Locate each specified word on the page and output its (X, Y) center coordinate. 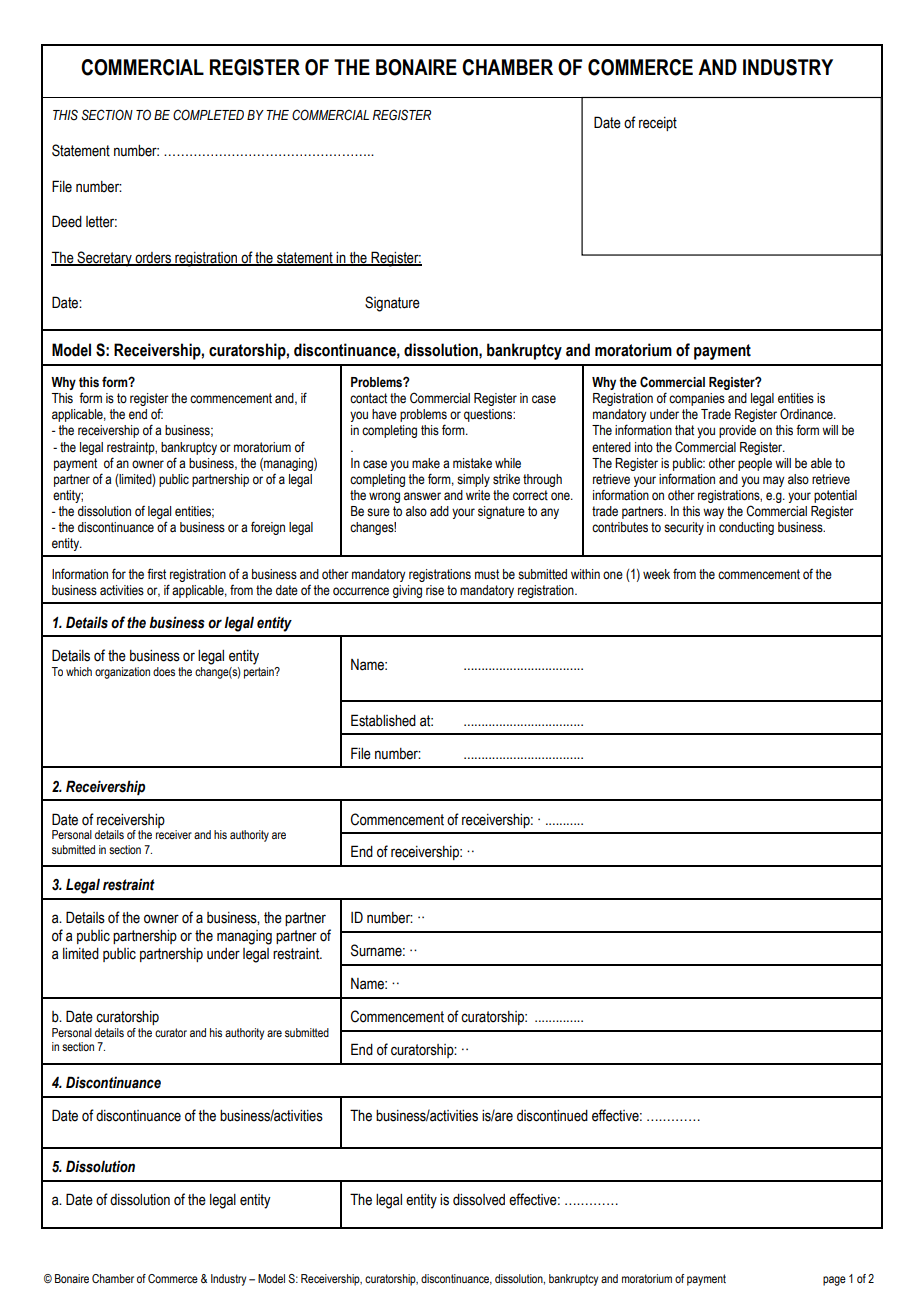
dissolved (479, 1200)
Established (383, 720)
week (656, 574)
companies (697, 399)
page (834, 1281)
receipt (658, 124)
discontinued (552, 1116)
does (164, 671)
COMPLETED (208, 114)
